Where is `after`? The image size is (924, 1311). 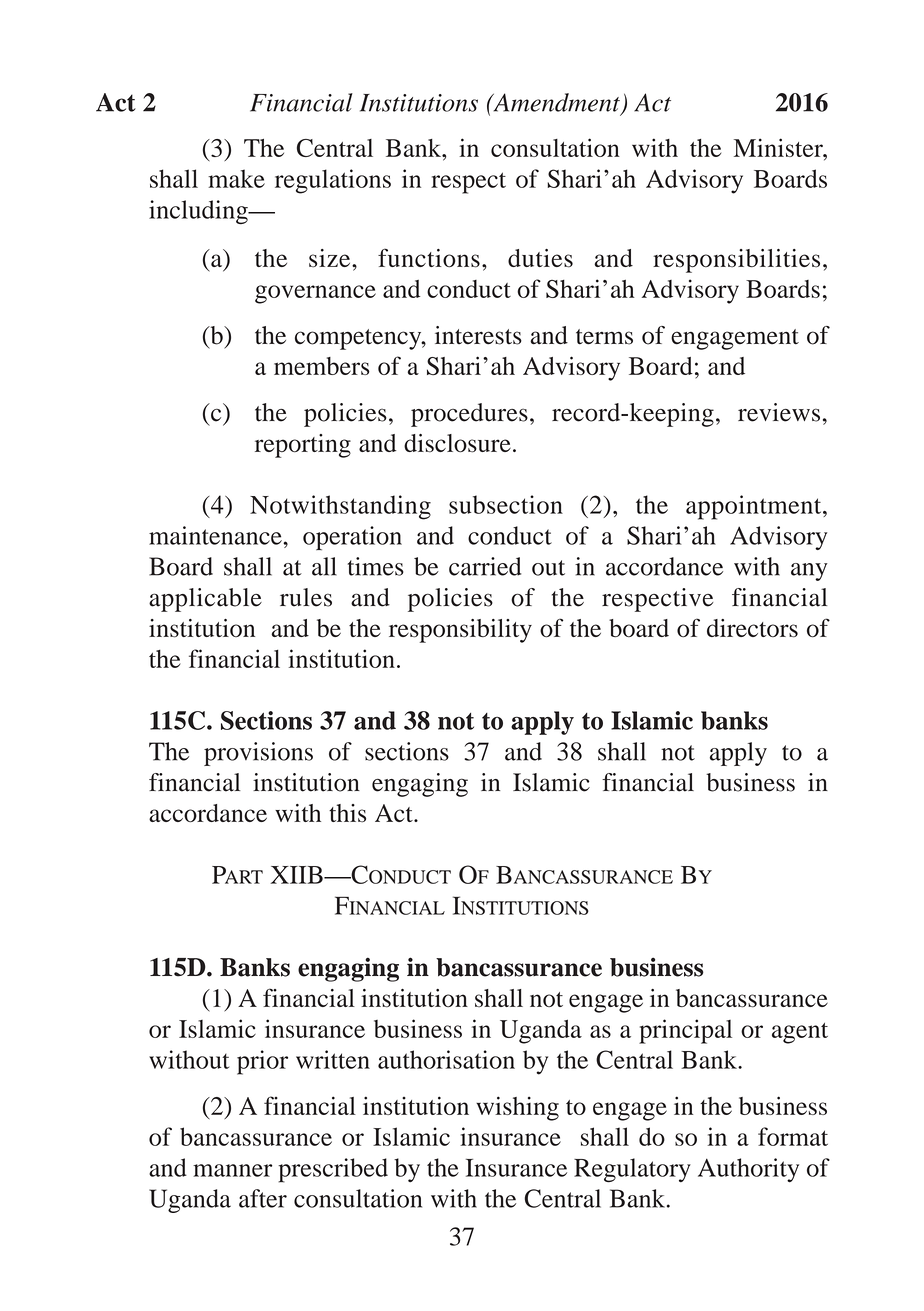 after is located at coordinates (263, 1198).
